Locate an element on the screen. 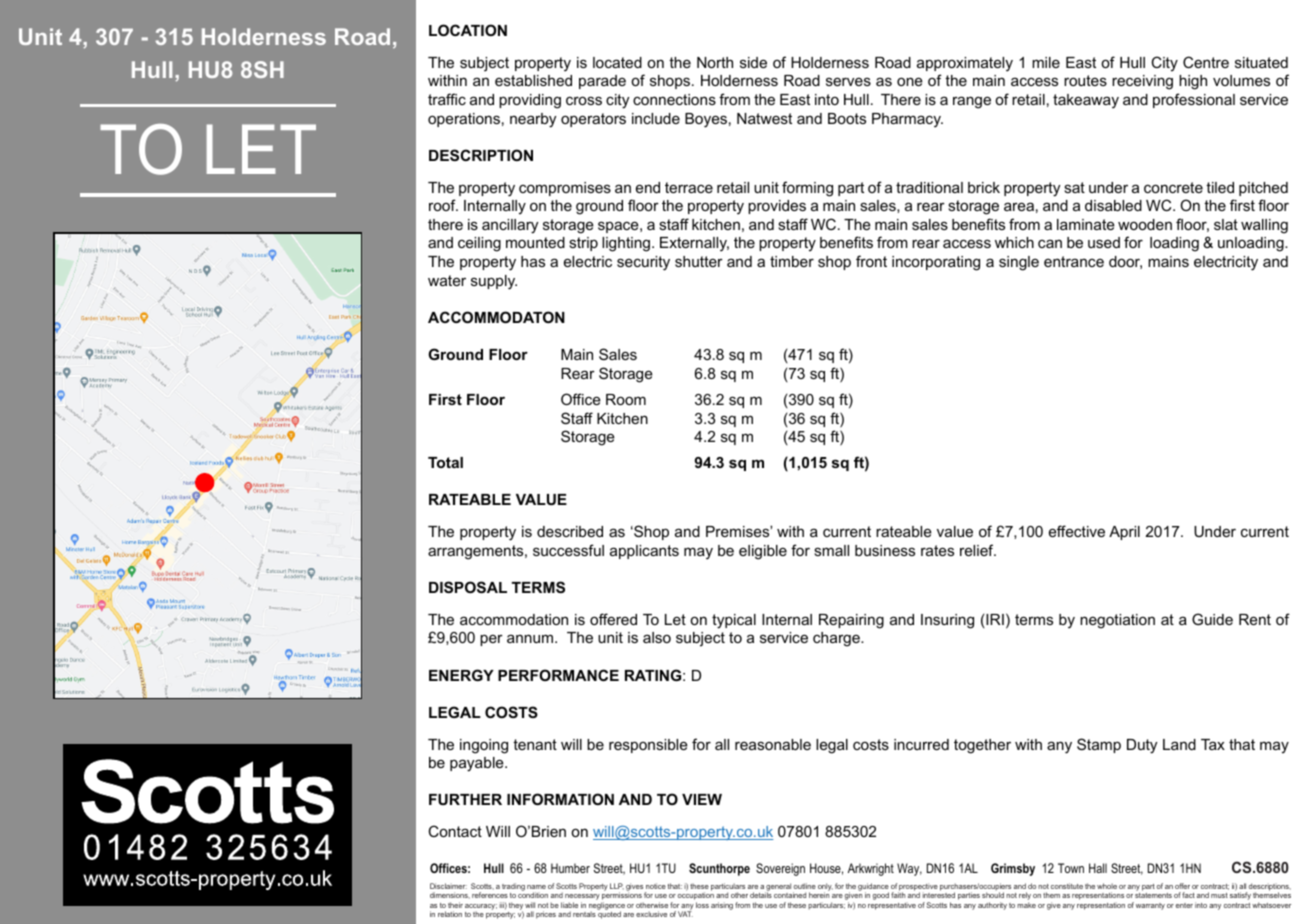  small is located at coordinates (831, 550).
